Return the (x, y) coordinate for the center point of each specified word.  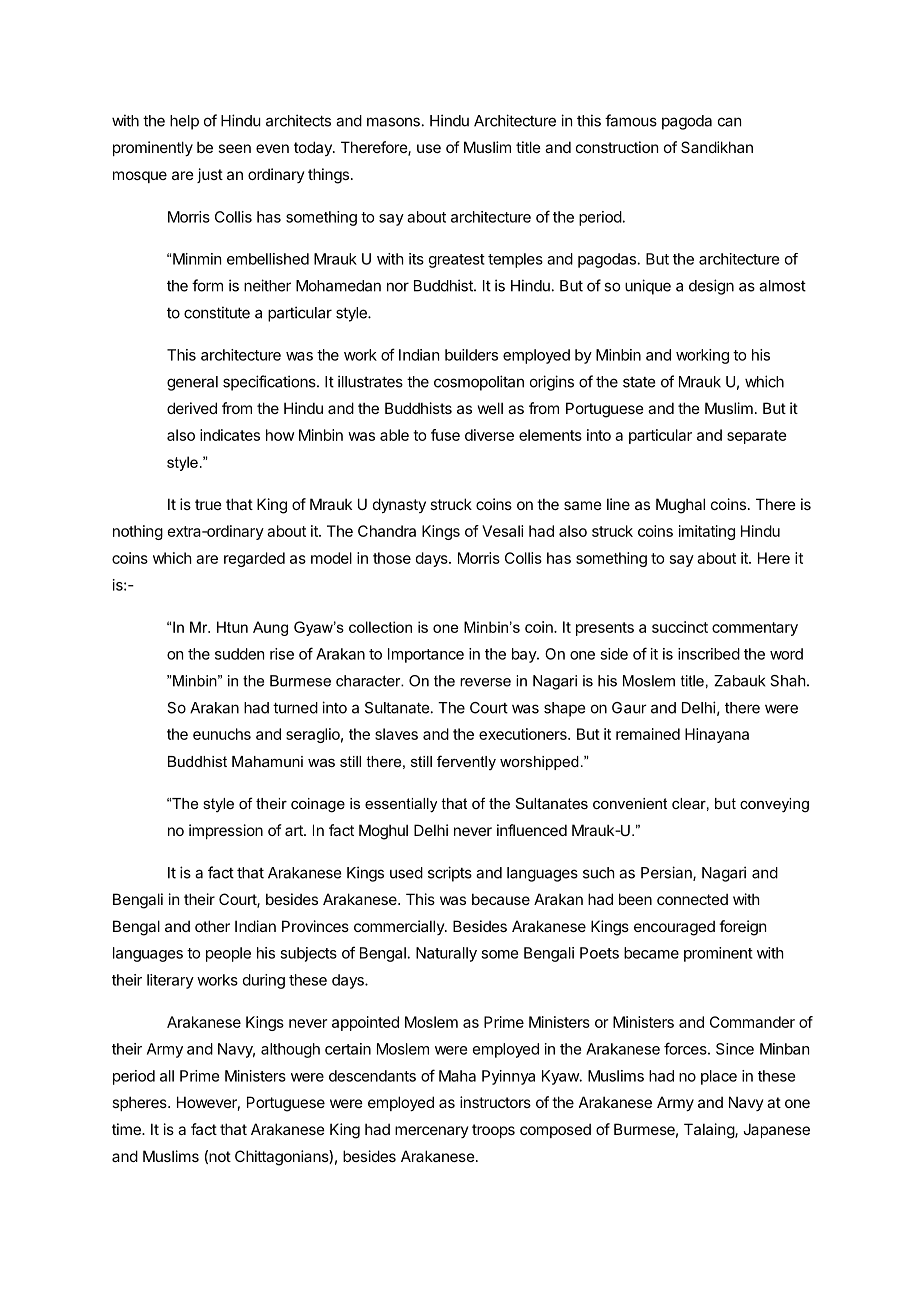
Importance (426, 655)
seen (234, 148)
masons (393, 122)
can (729, 122)
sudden (239, 654)
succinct (680, 627)
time (127, 1129)
